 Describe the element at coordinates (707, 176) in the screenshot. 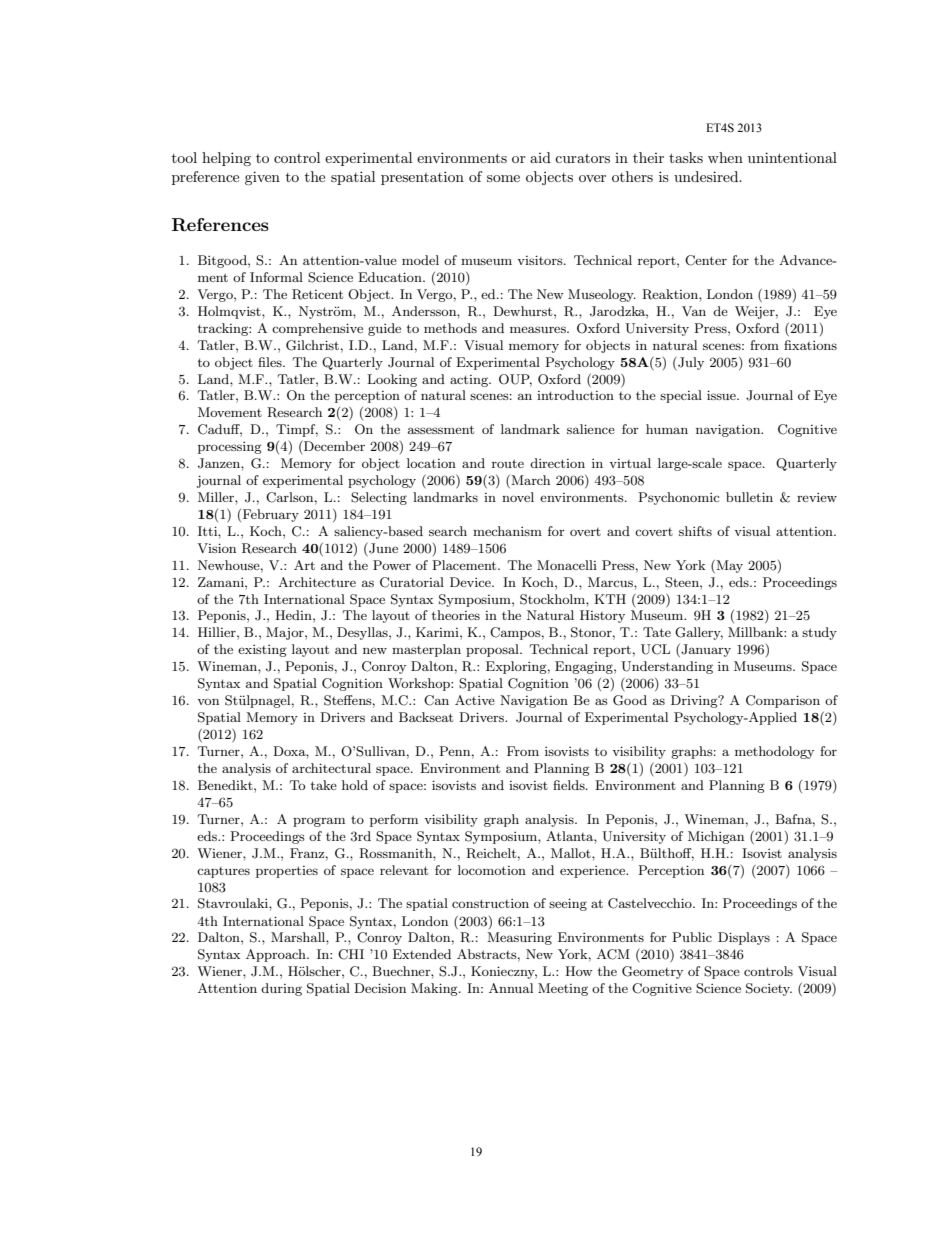

I see `undesired` at that location.
